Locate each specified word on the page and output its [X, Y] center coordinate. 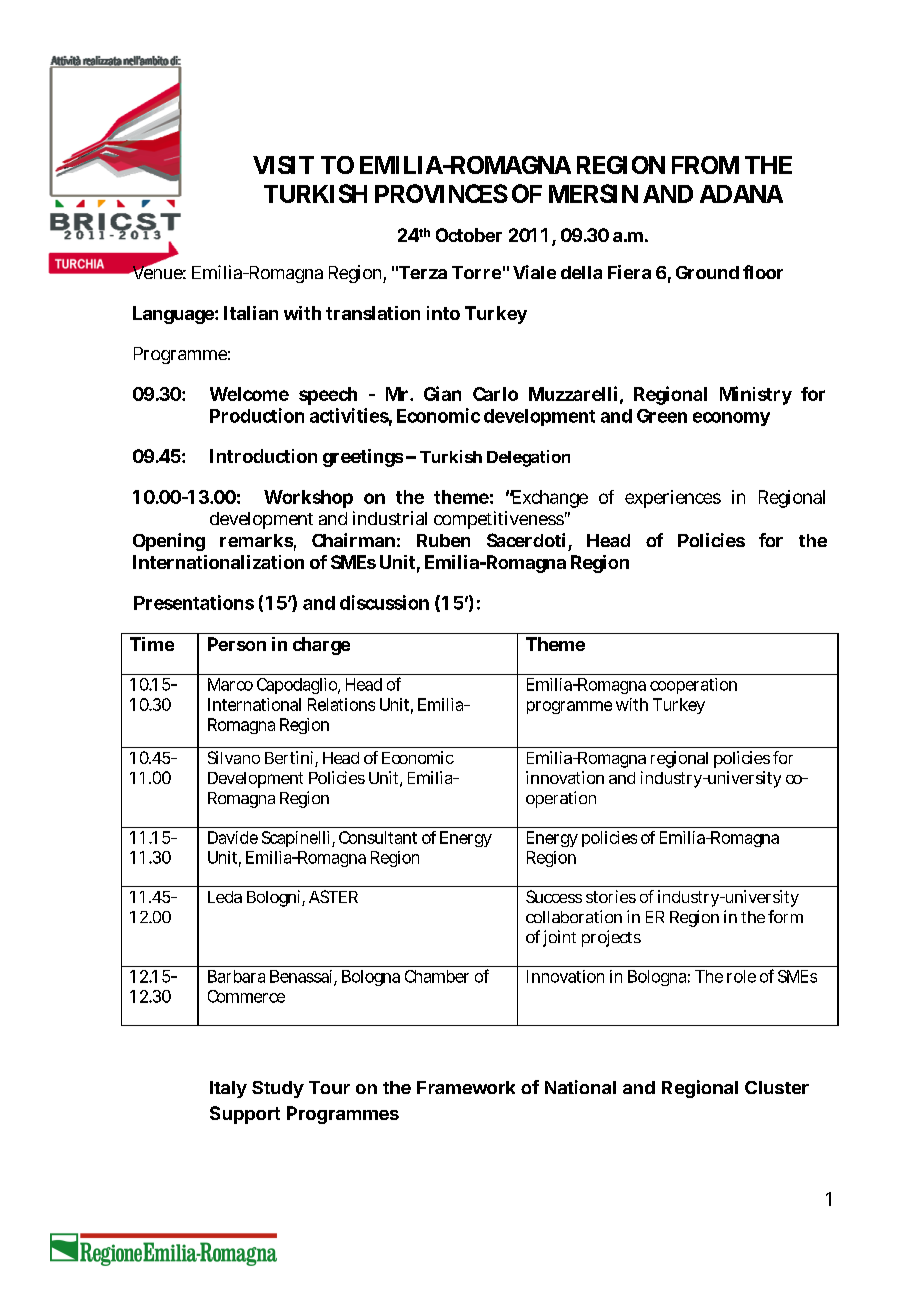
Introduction [263, 456]
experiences [673, 499]
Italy [228, 1089]
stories [611, 896]
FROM [705, 165]
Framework [466, 1087]
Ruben [443, 540]
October [469, 235]
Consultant [378, 837]
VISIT [283, 165]
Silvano [234, 757]
